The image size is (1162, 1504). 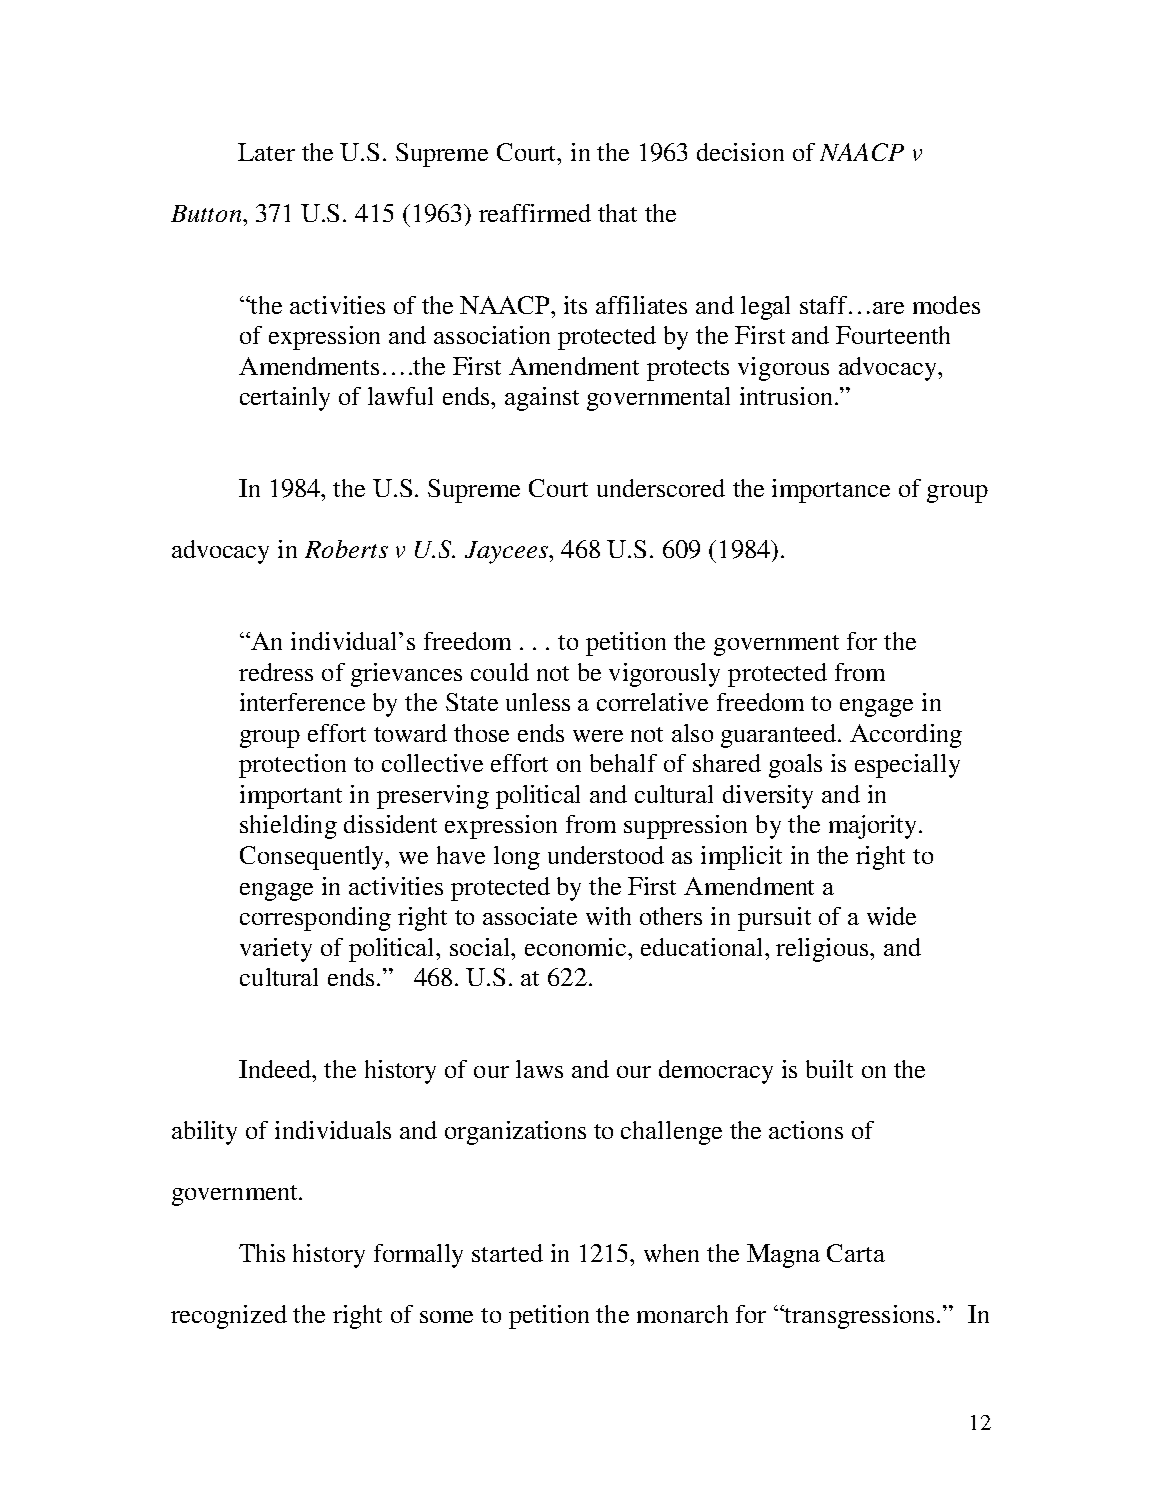 I want to click on This, so click(x=262, y=1253).
